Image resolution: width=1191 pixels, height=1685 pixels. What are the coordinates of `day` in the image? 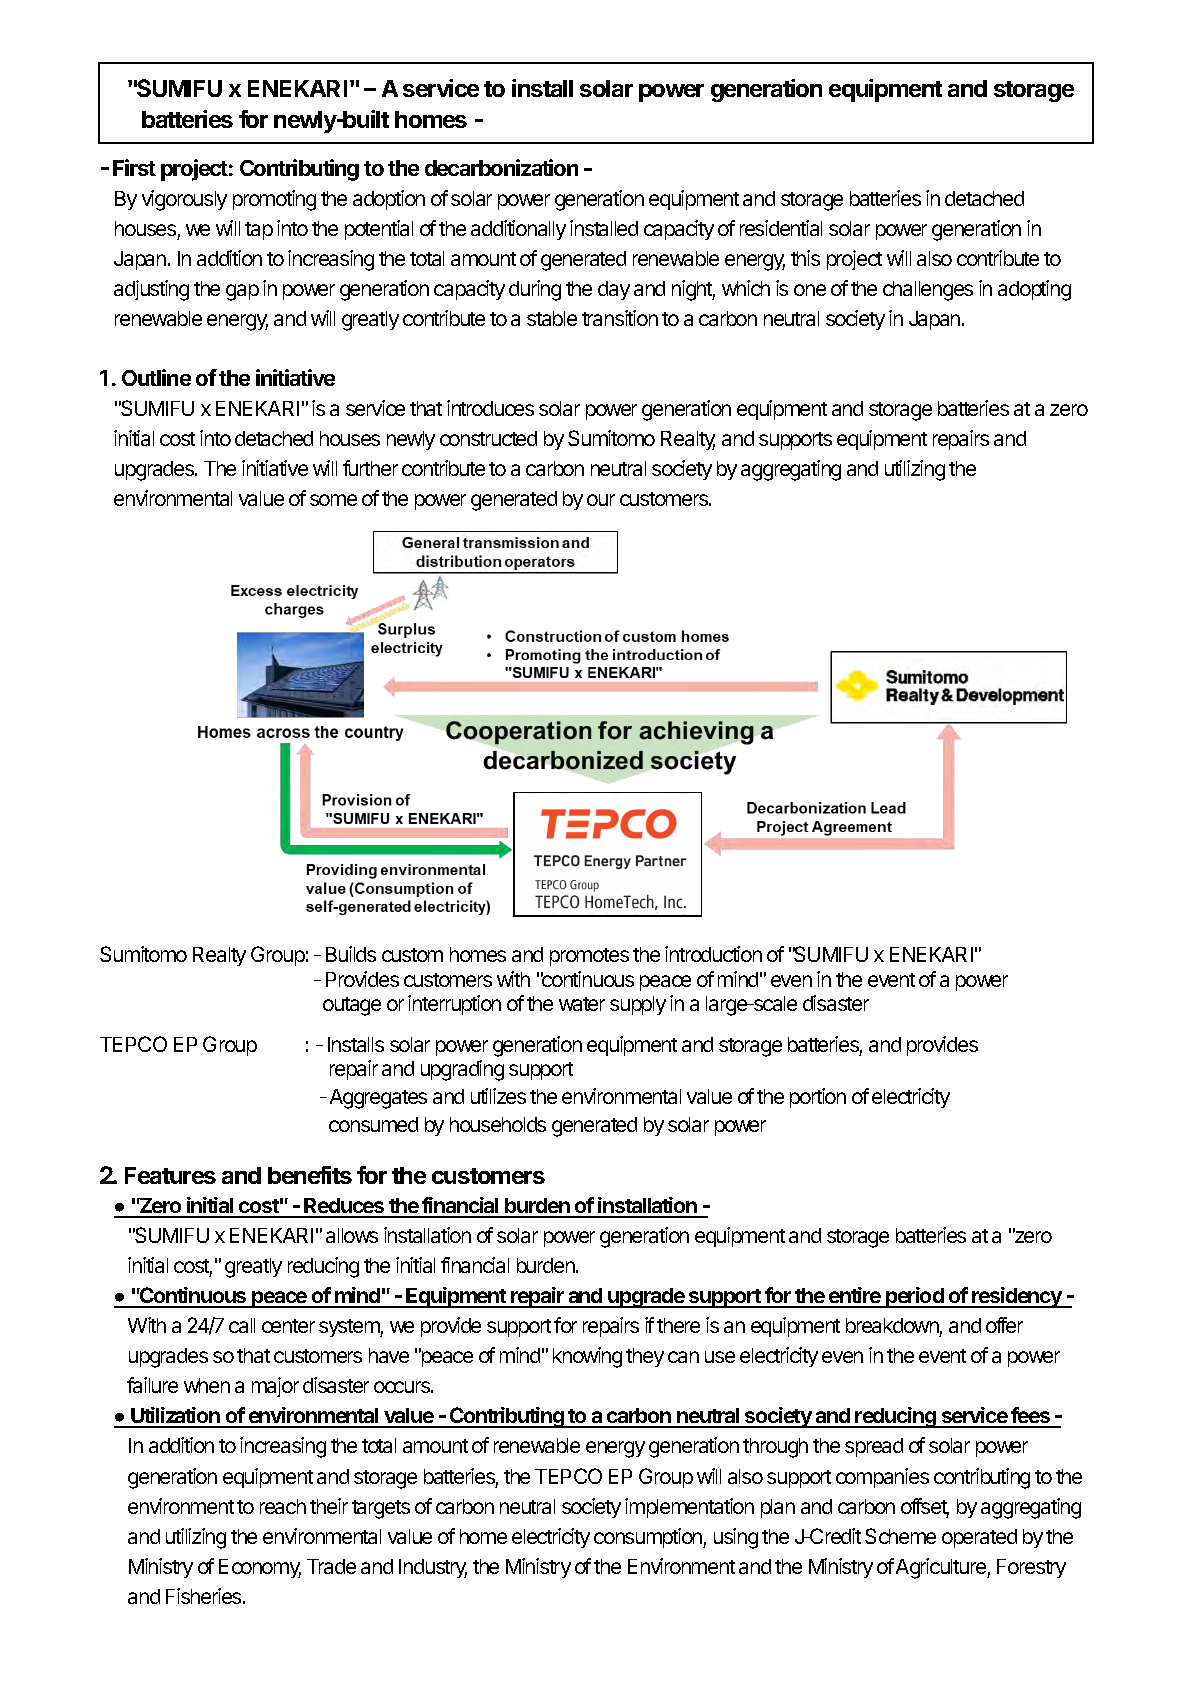 It's located at (614, 290).
